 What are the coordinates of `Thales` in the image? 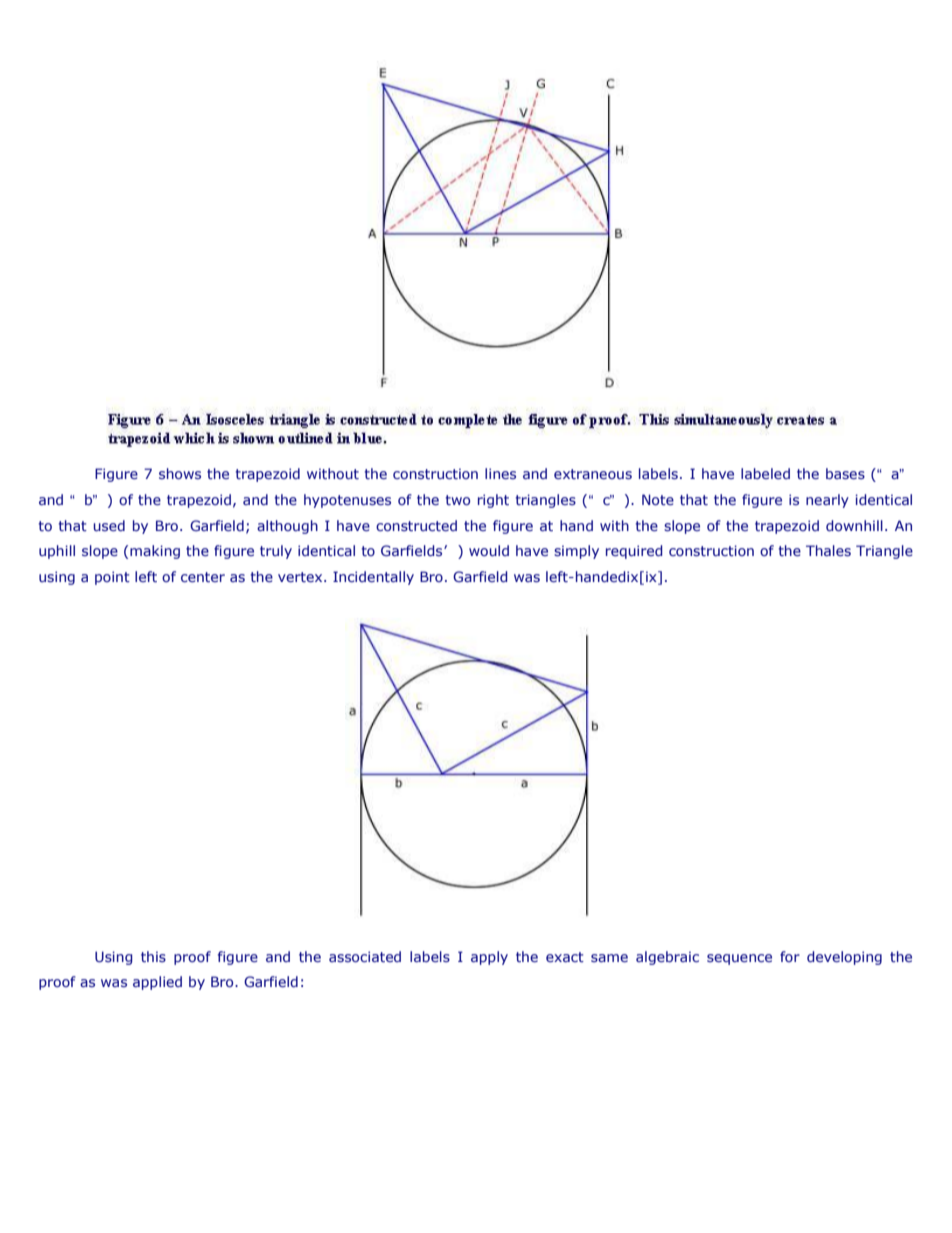 It's located at (828, 550).
